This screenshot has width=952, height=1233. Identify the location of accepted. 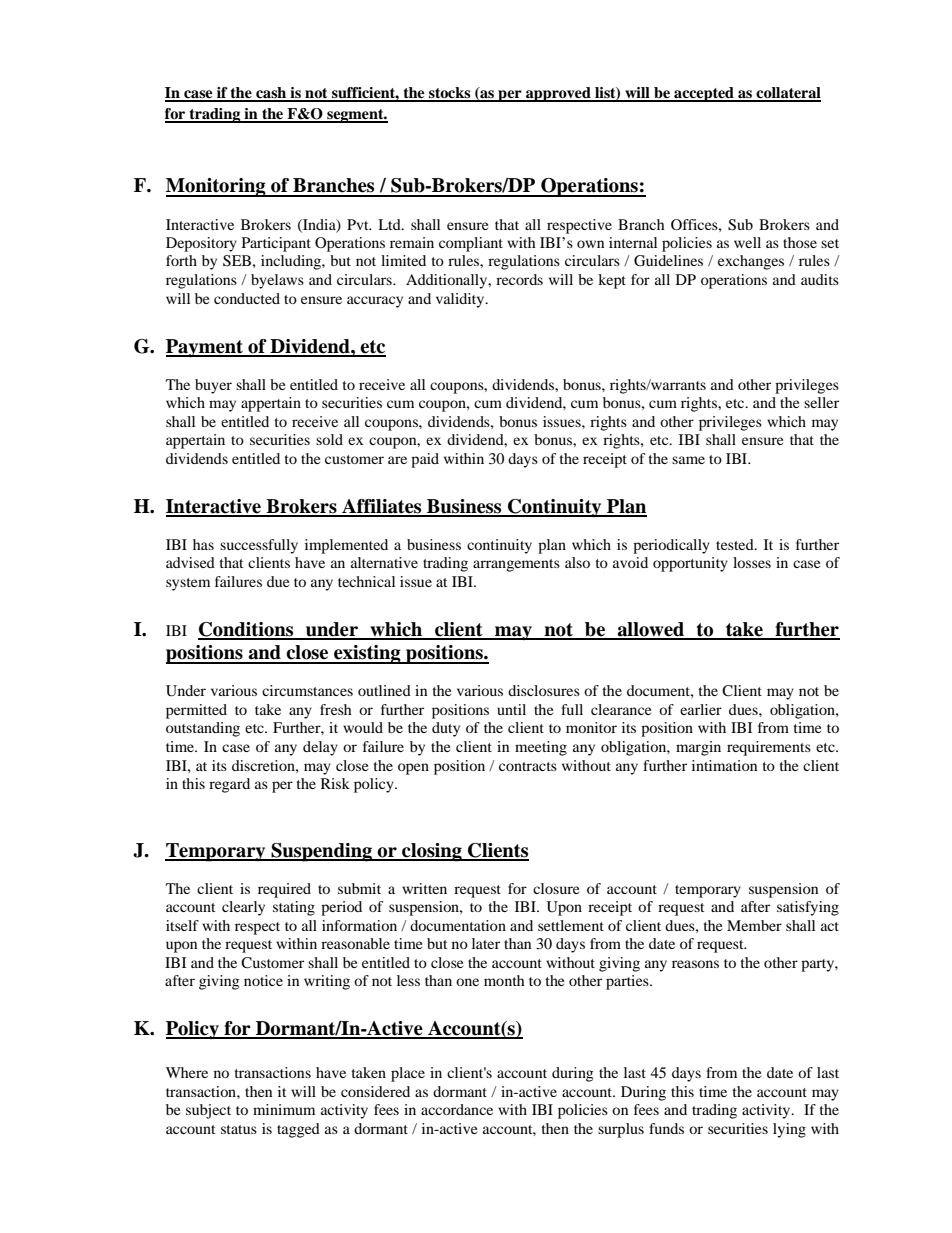
(704, 94).
